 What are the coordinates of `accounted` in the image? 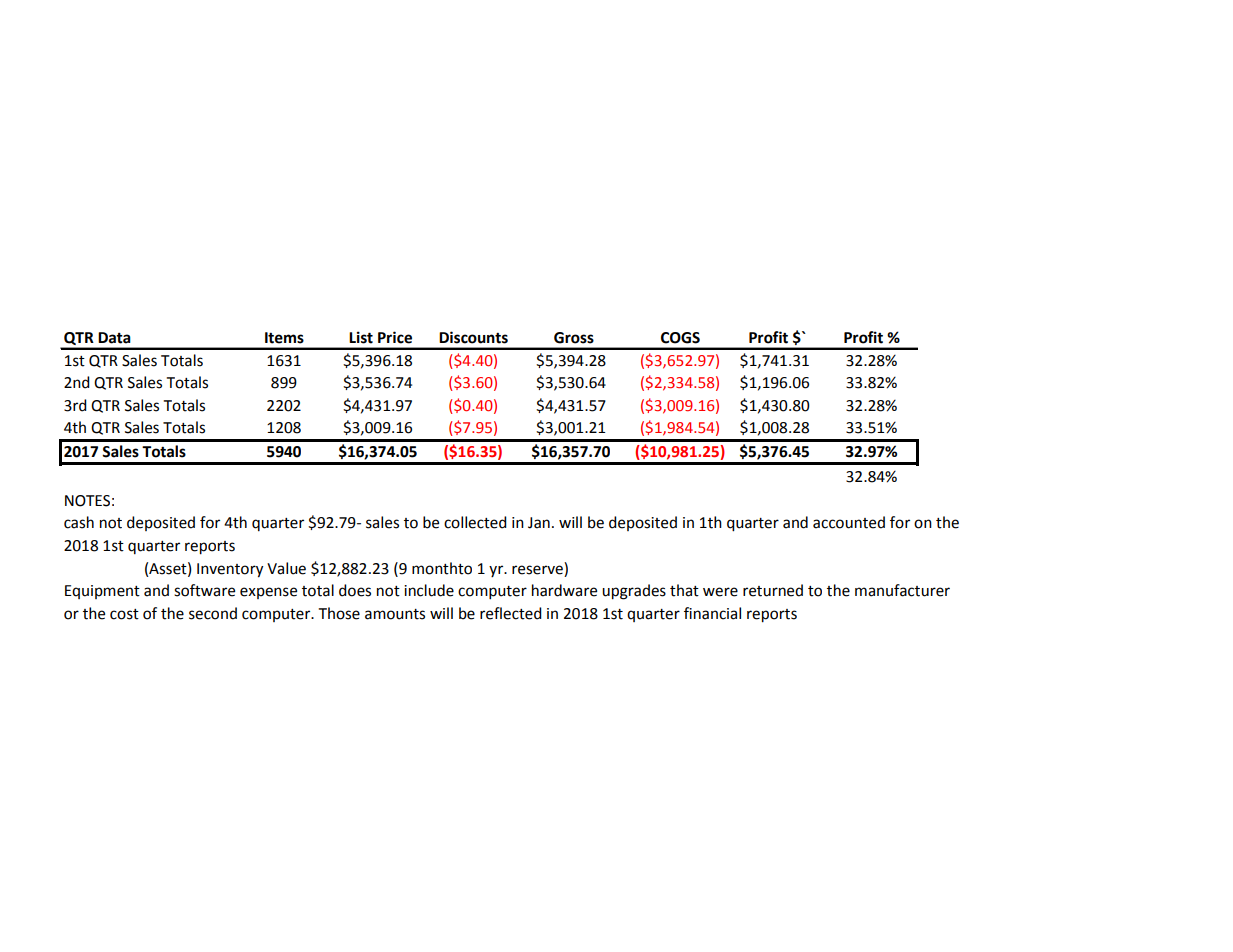 It's located at (849, 522).
